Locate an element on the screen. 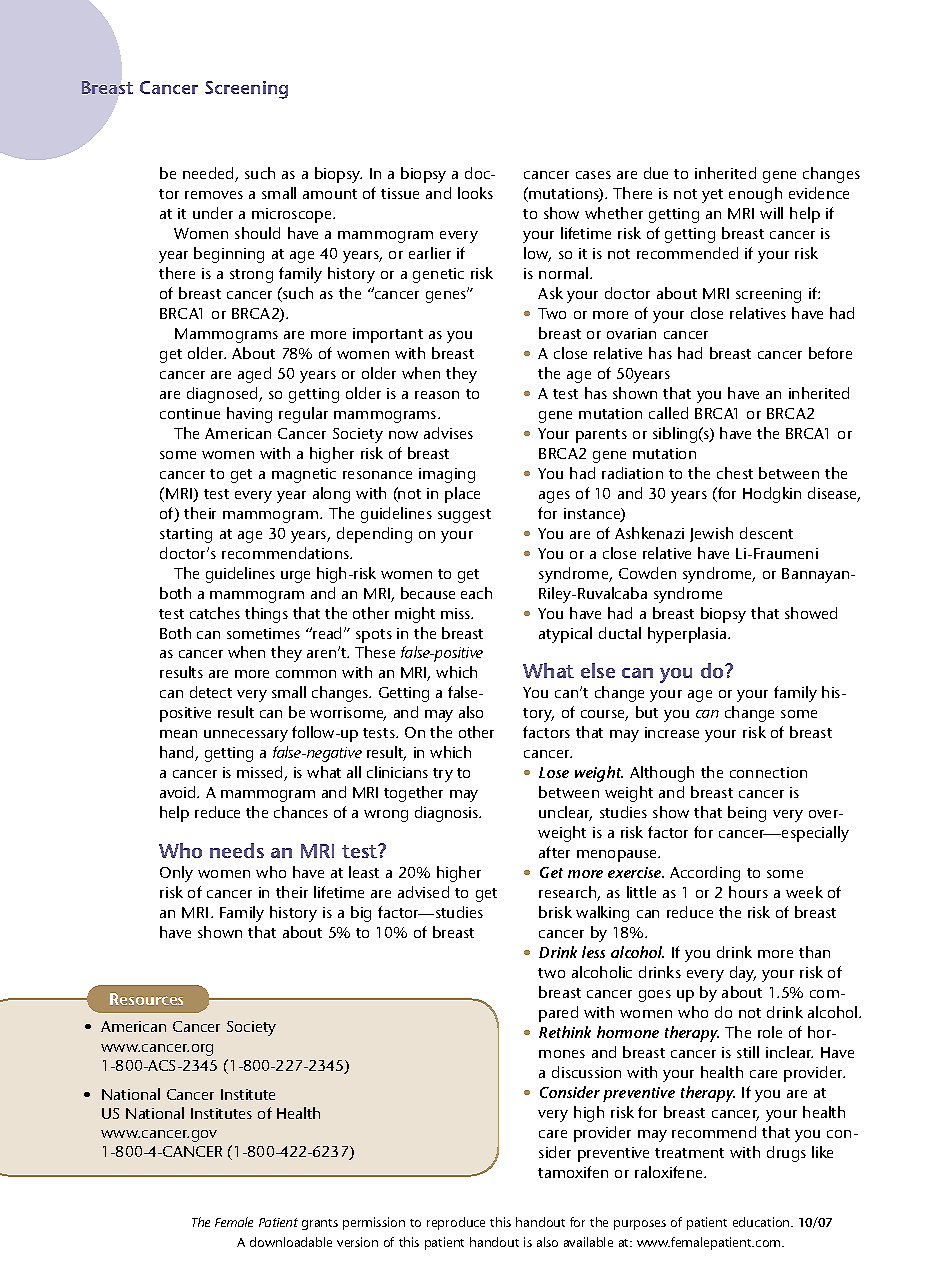  imaging is located at coordinates (447, 475).
